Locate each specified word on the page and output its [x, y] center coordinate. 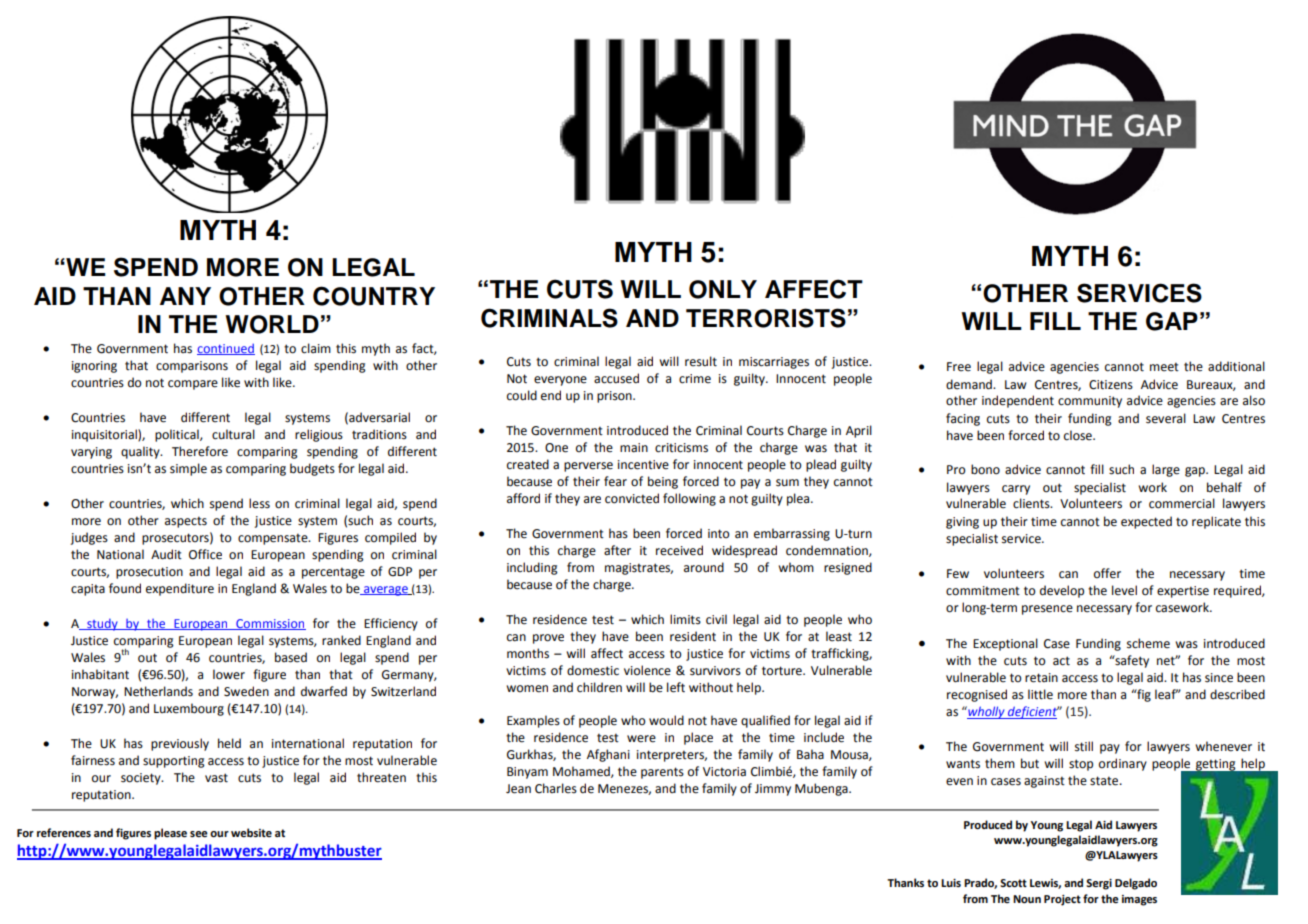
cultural [233, 434]
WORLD [272, 324]
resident [693, 636]
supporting [174, 762]
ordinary [1123, 764]
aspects [186, 522]
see [199, 834]
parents [662, 773]
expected [1146, 522]
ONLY [723, 289]
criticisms [681, 448]
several [1166, 418]
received [679, 550]
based [291, 657]
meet [1164, 367]
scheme [1148, 643]
